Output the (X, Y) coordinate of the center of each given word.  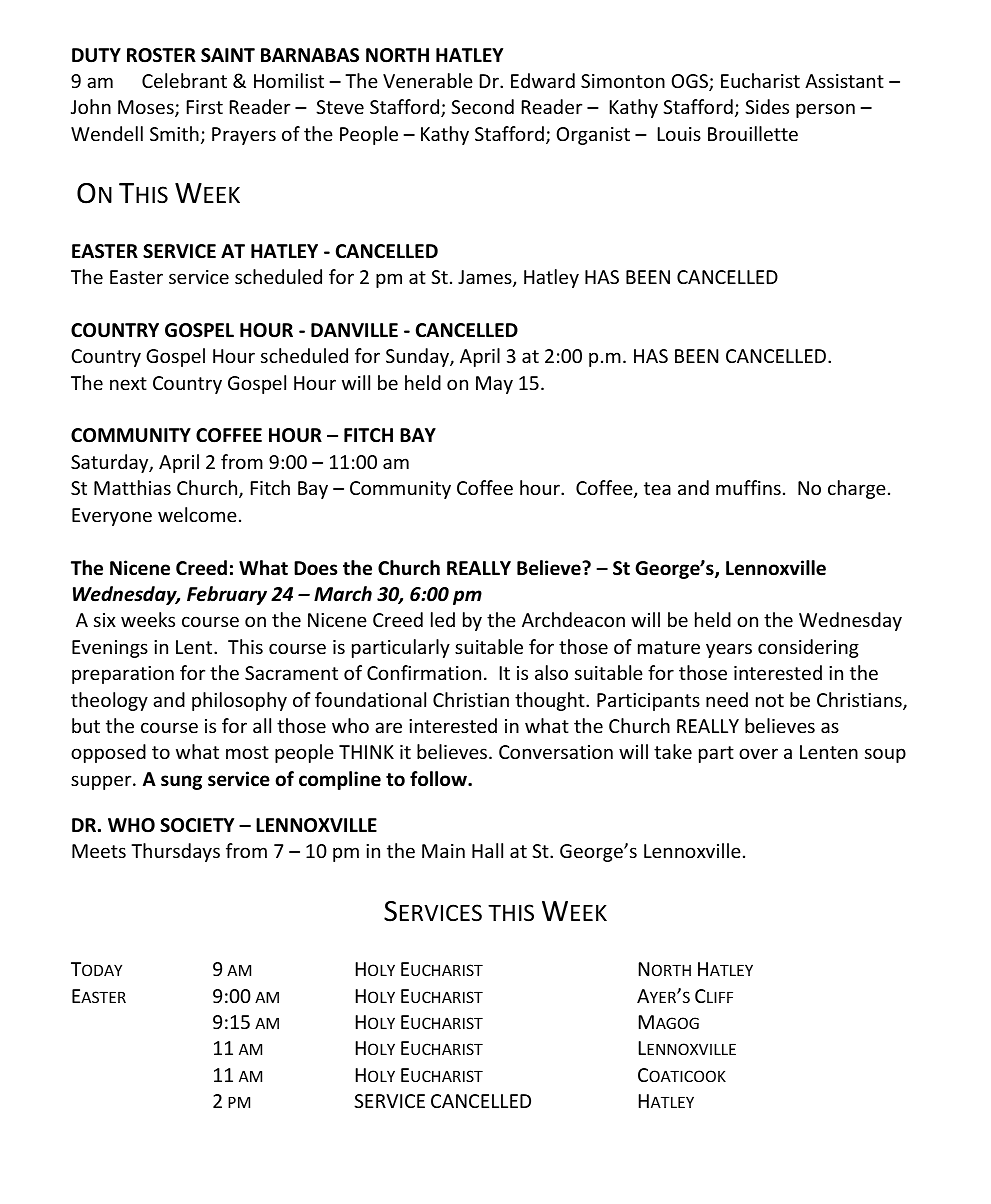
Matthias (132, 487)
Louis (679, 134)
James (486, 278)
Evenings (110, 649)
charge (857, 489)
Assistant (844, 81)
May (494, 385)
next (128, 383)
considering (808, 648)
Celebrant (184, 80)
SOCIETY (197, 825)
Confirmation (424, 672)
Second (482, 106)
